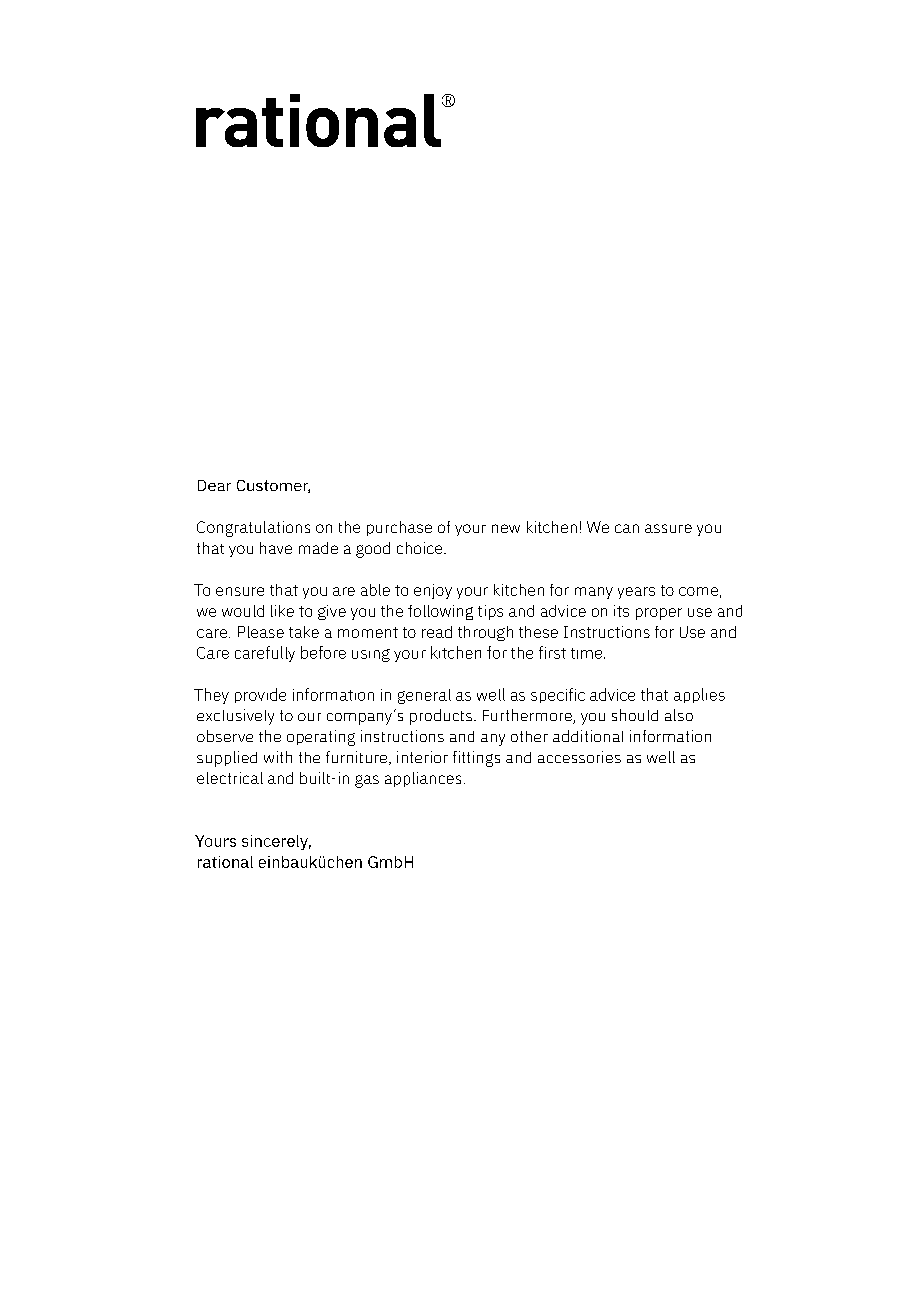 This image has width=924, height=1311. Describe the element at coordinates (278, 757) in the image. I see `with` at that location.
